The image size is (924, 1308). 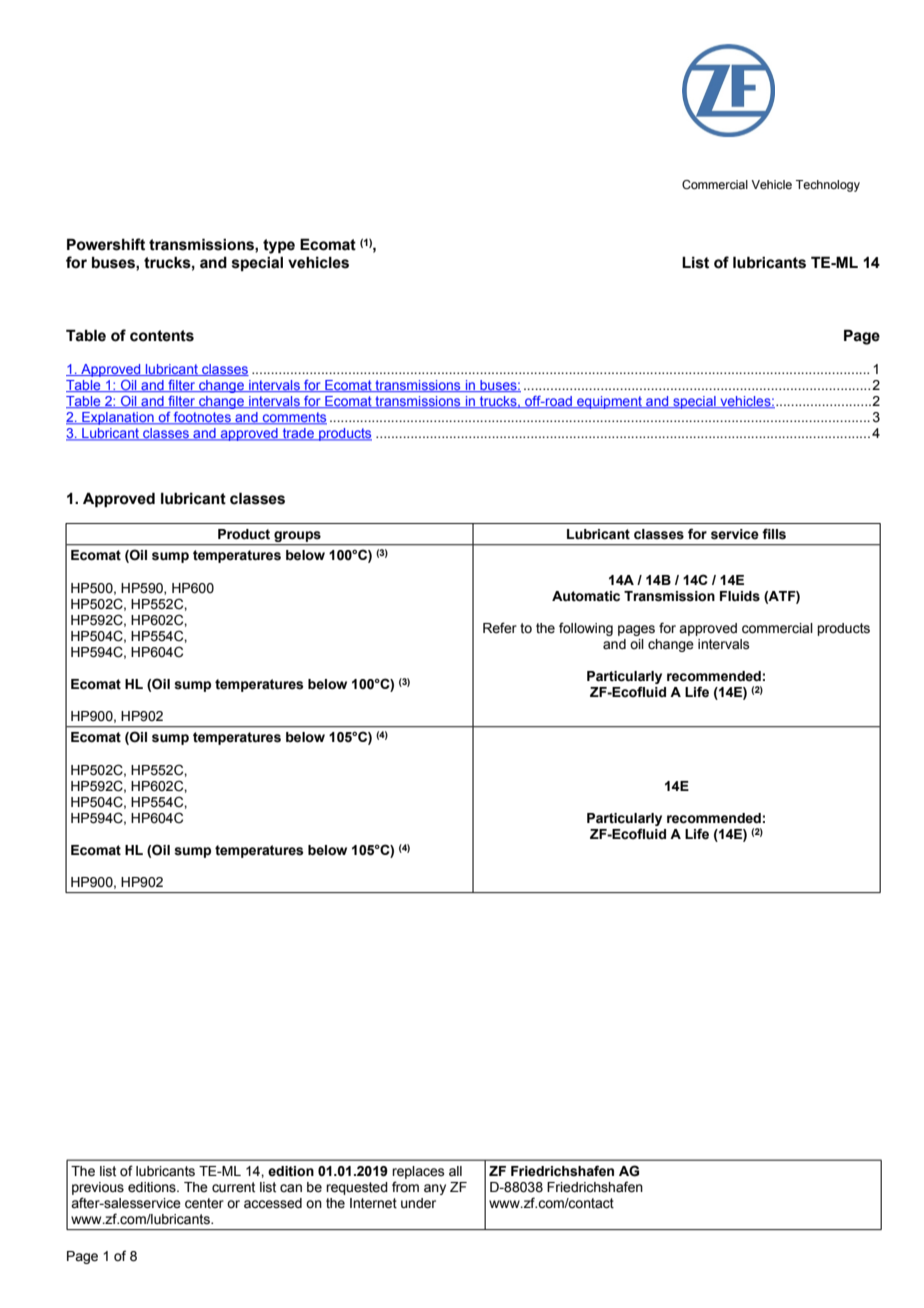 What do you see at coordinates (609, 402) in the document?
I see `equipment` at bounding box center [609, 402].
